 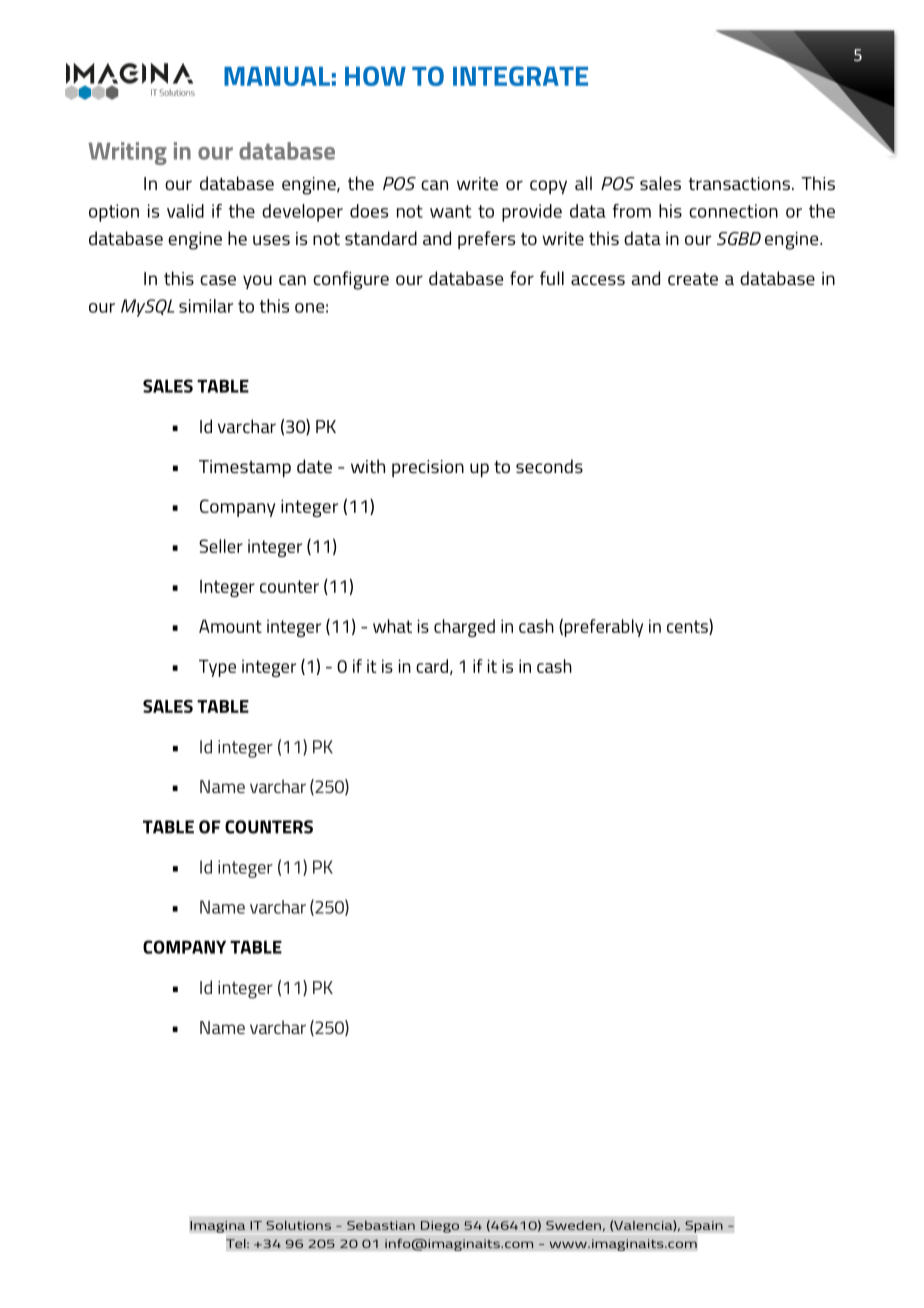 I want to click on transactions, so click(x=739, y=183).
